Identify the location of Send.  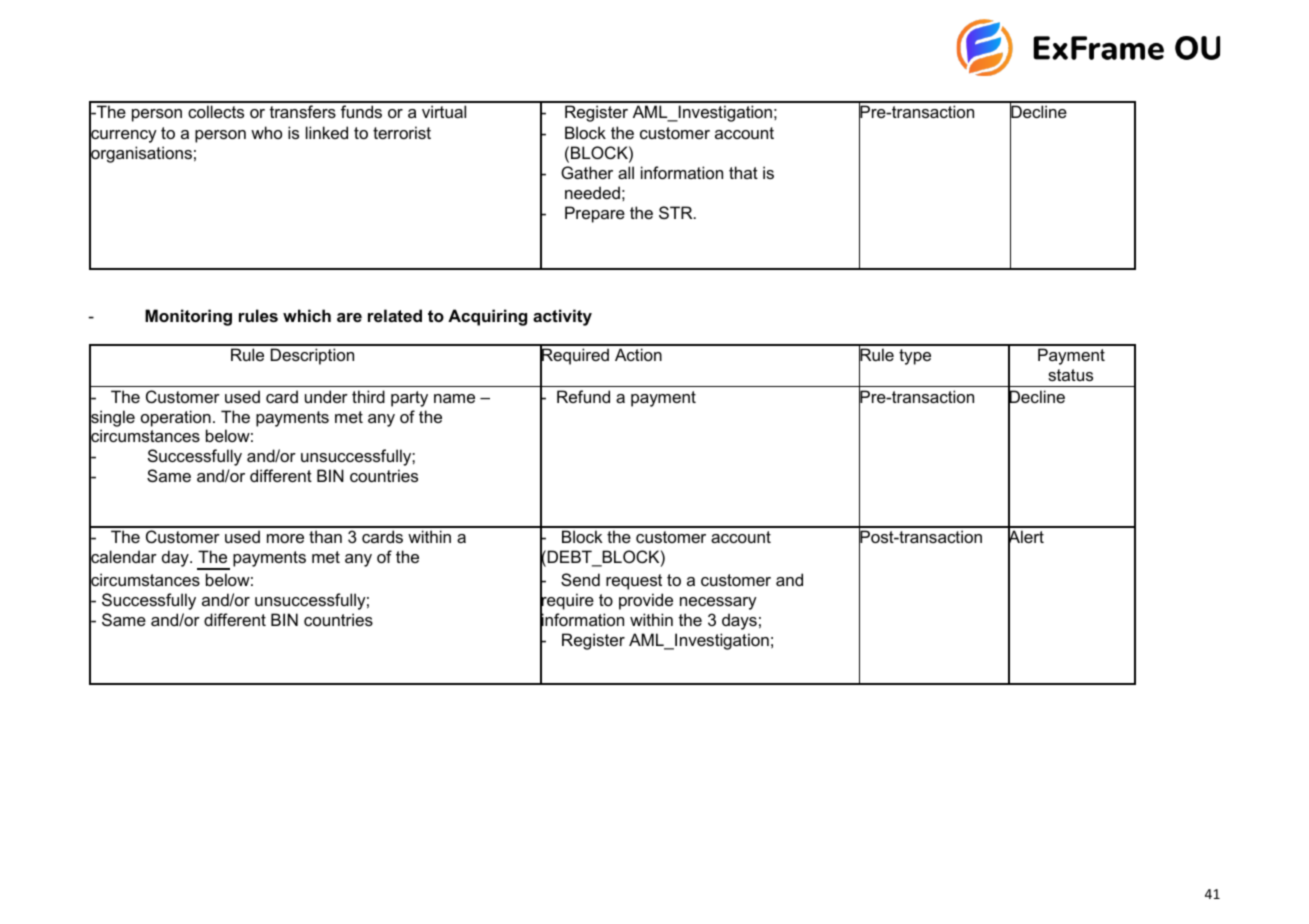
(580, 579).
